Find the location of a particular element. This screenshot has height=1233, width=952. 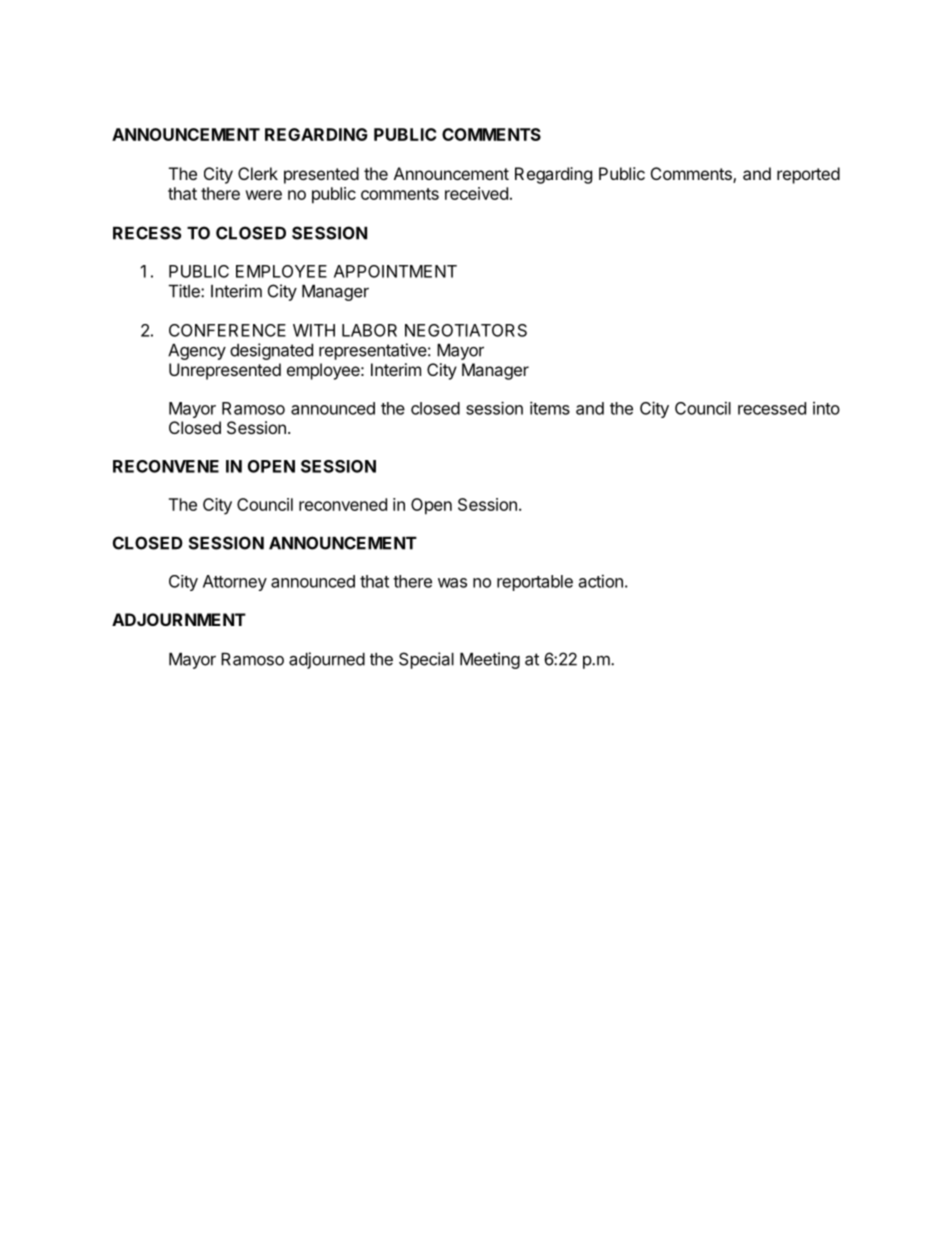

designated is located at coordinates (271, 351).
